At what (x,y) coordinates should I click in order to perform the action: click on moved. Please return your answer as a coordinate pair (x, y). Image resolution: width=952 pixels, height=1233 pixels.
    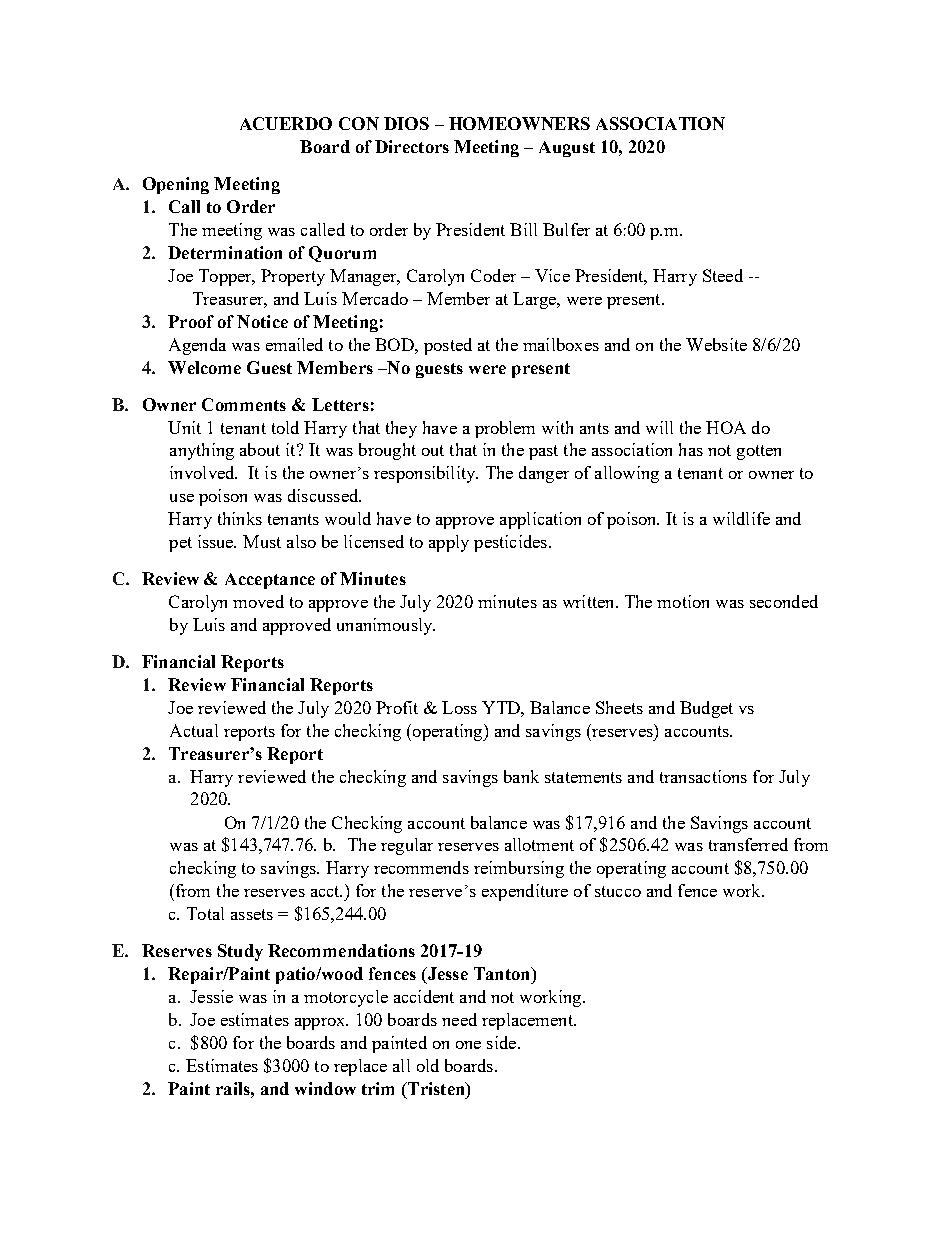
    Looking at the image, I should click on (258, 601).
